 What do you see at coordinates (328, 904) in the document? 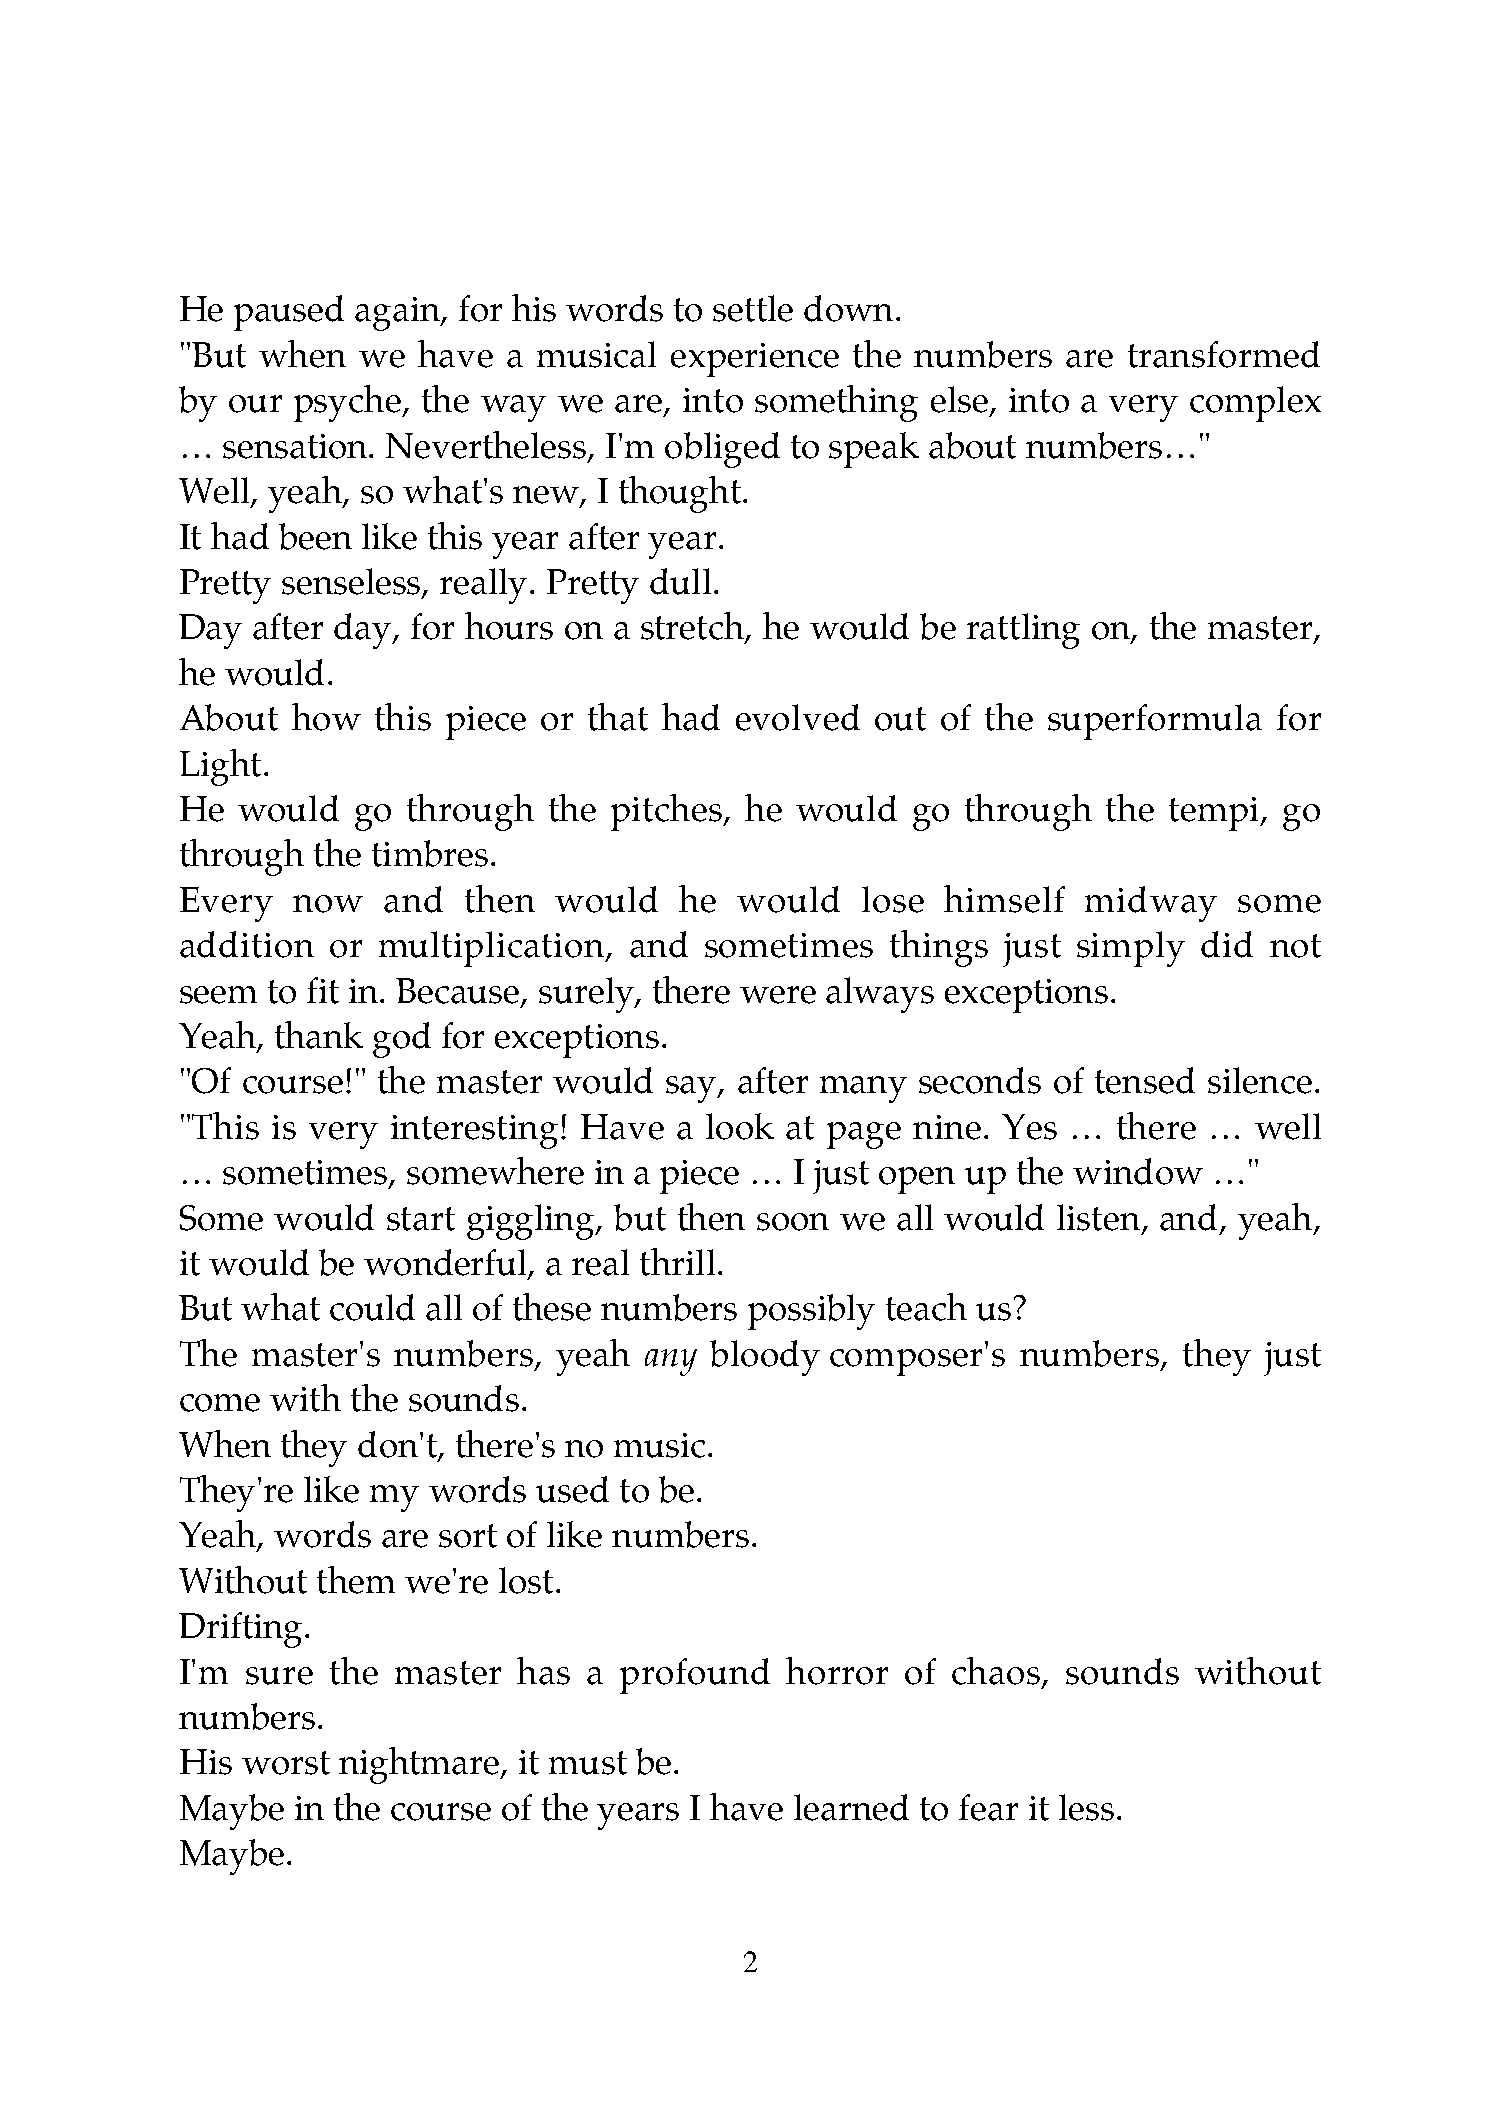
I see `now` at bounding box center [328, 904].
